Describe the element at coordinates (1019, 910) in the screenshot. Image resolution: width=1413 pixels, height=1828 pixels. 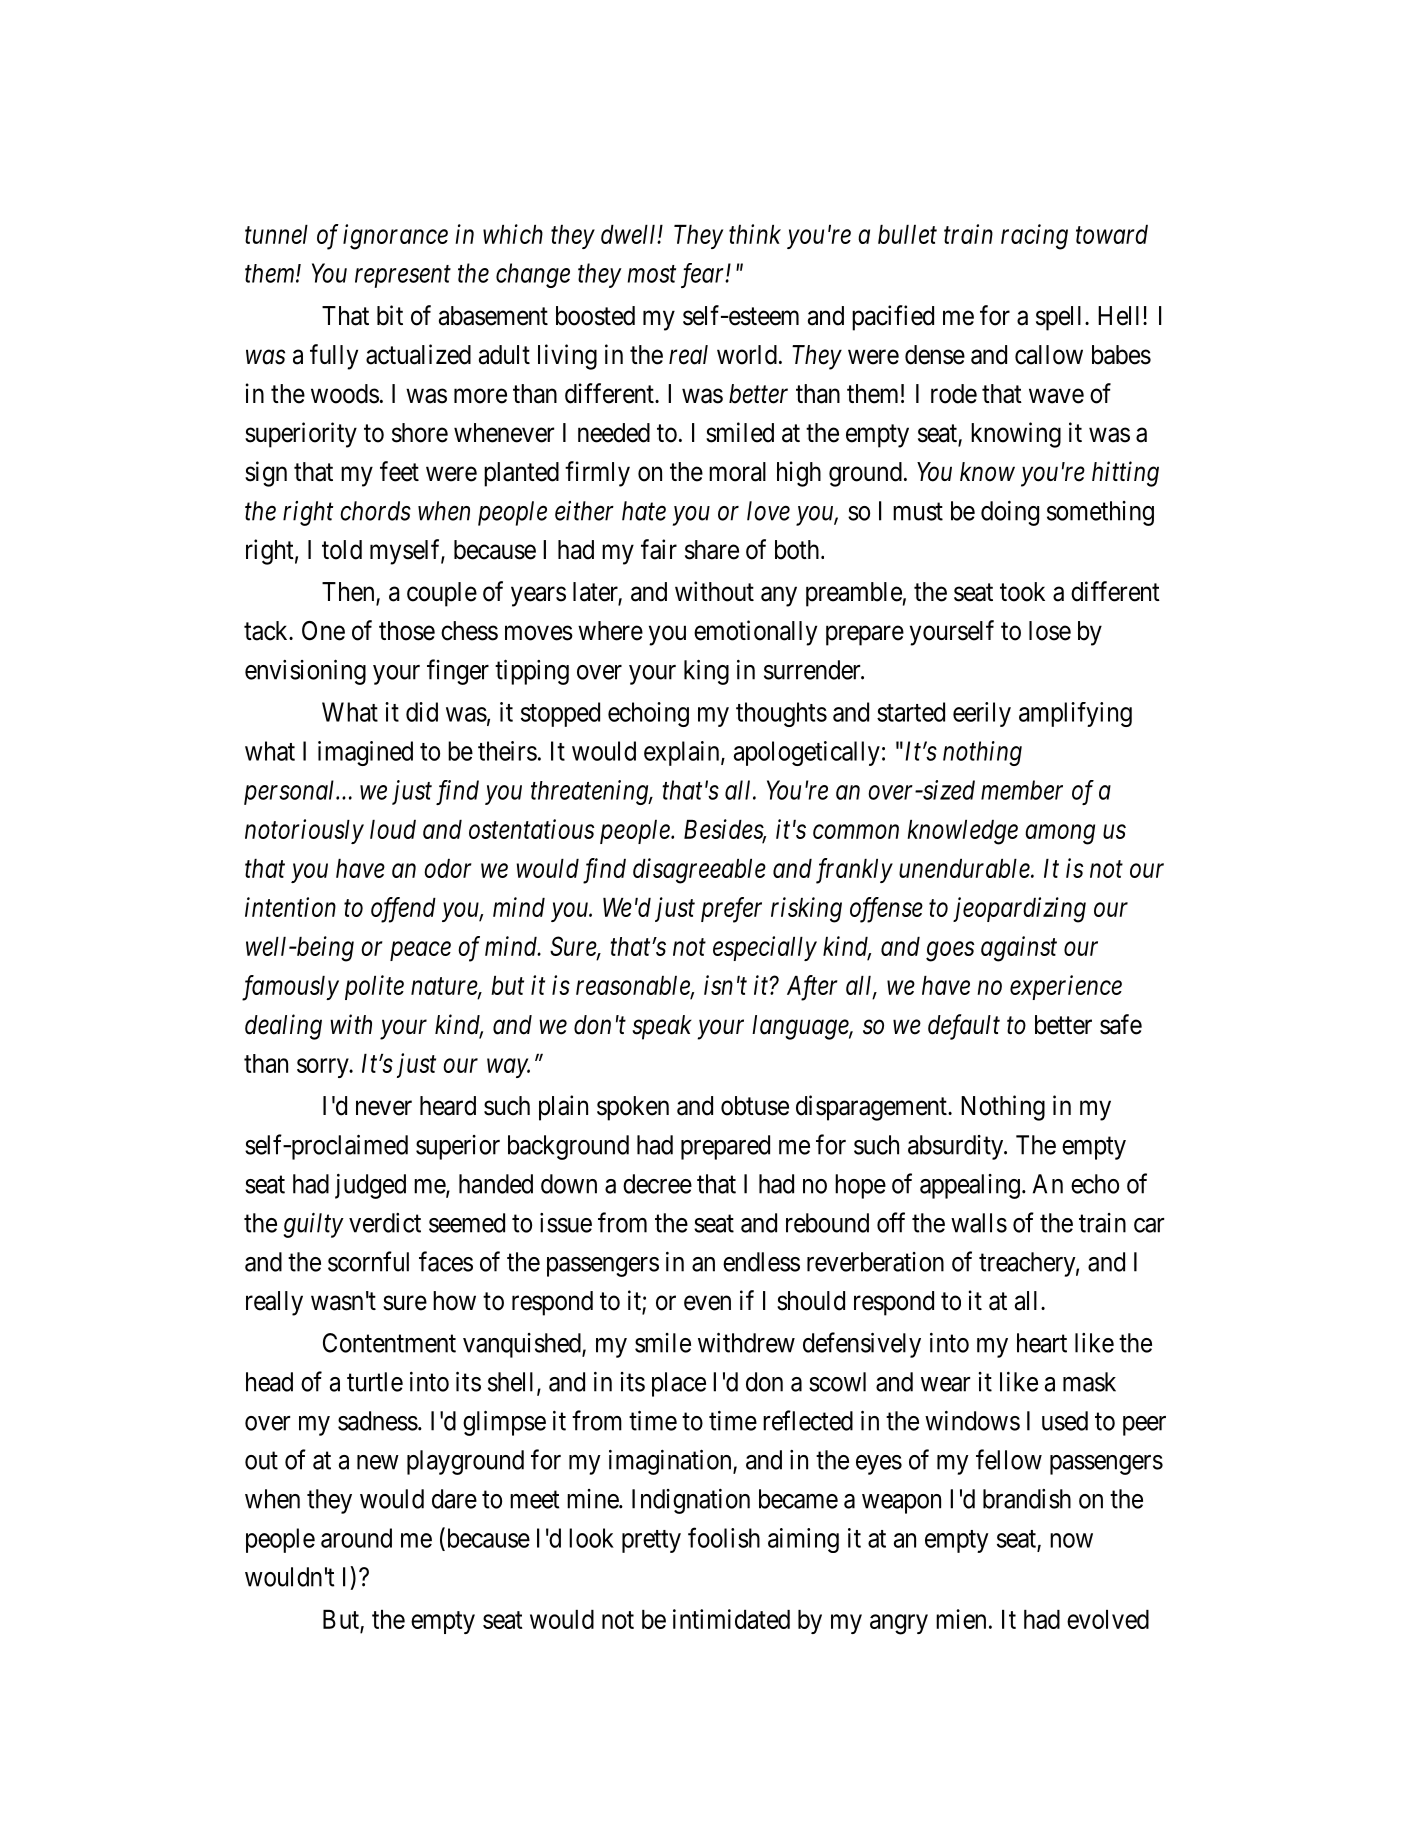
I see `jeopardizing` at that location.
